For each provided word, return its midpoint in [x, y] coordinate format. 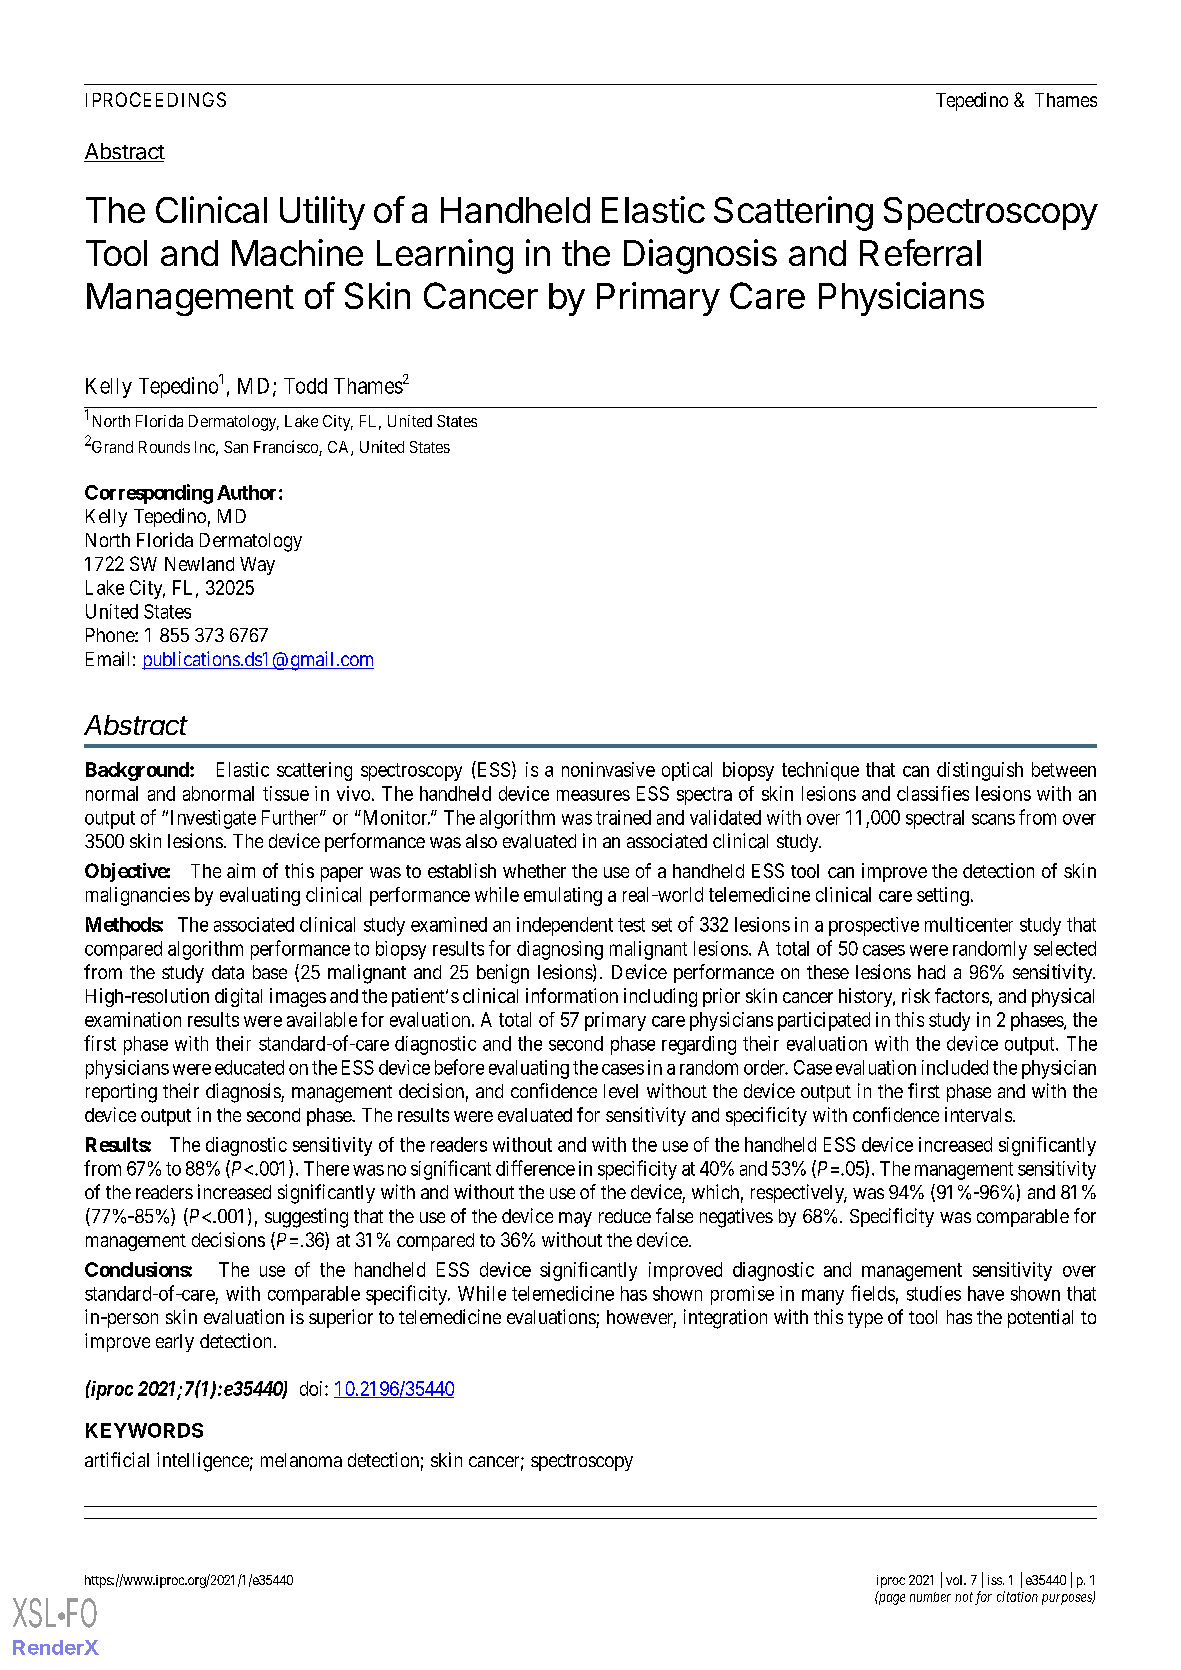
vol [955, 1580]
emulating [563, 896]
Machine [297, 252]
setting [943, 896]
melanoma [301, 1460]
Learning [445, 256]
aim [241, 870]
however [641, 1318]
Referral [920, 252]
